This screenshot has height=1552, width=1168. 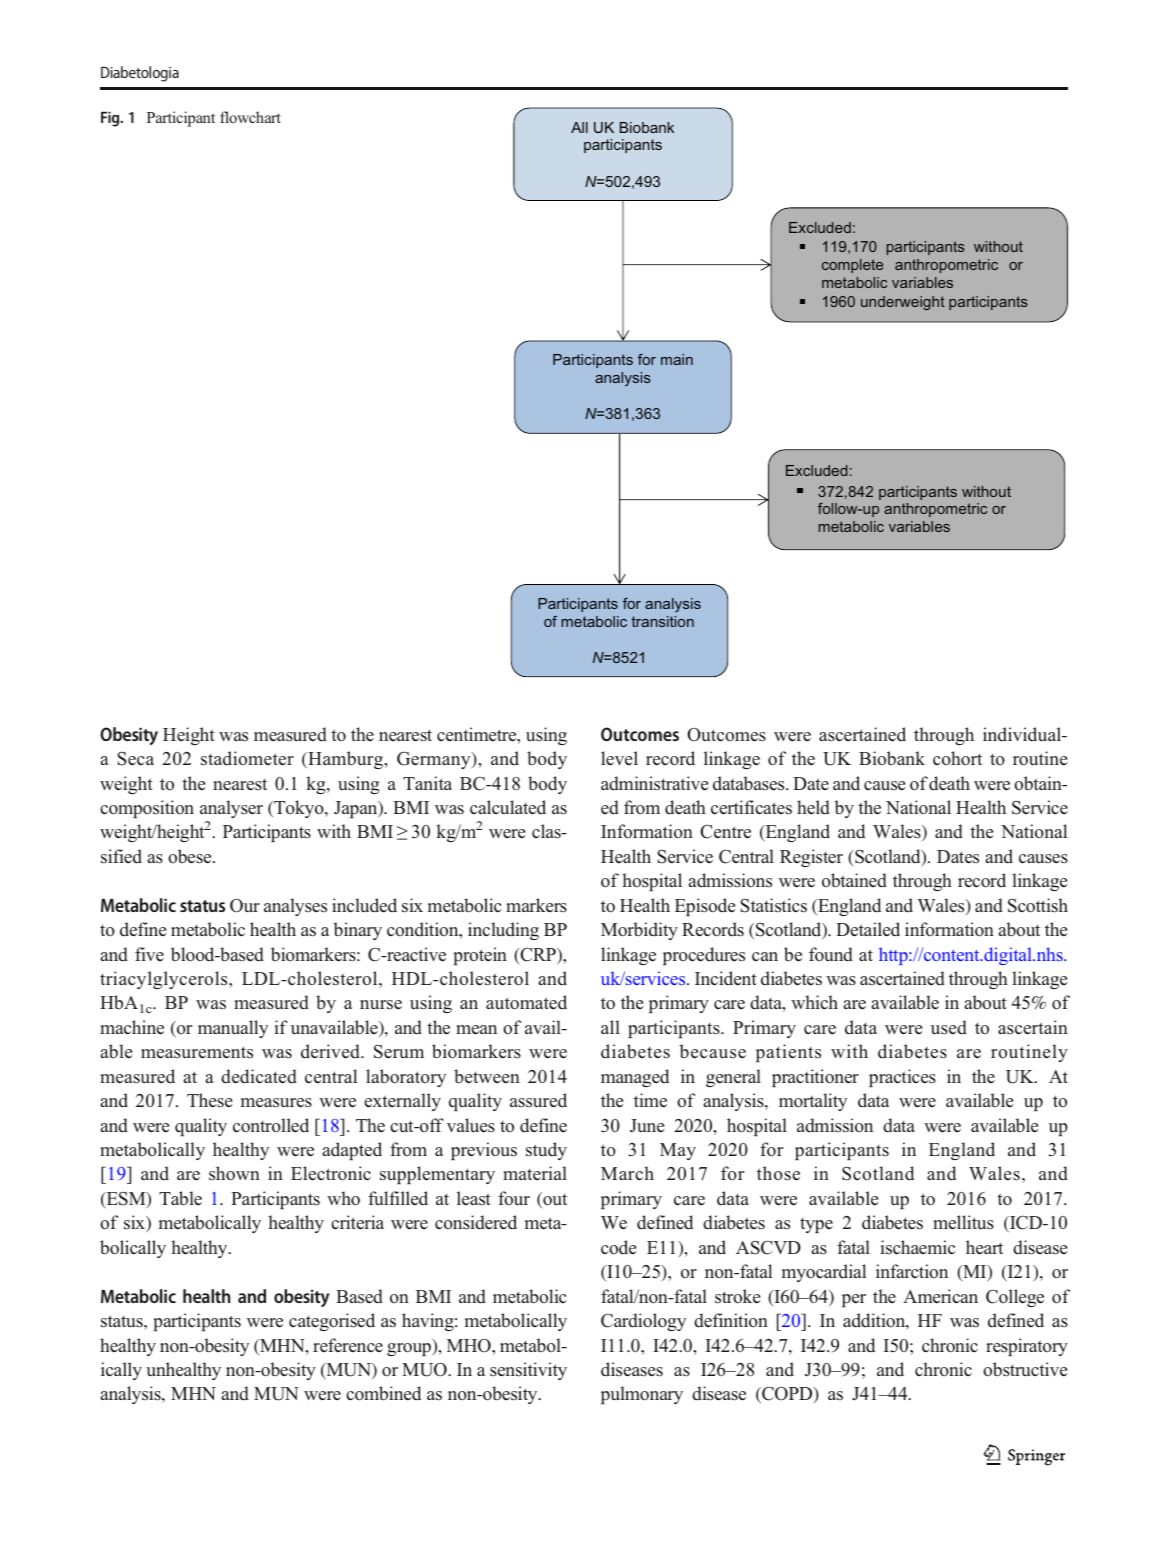 I want to click on Seca, so click(x=136, y=758).
